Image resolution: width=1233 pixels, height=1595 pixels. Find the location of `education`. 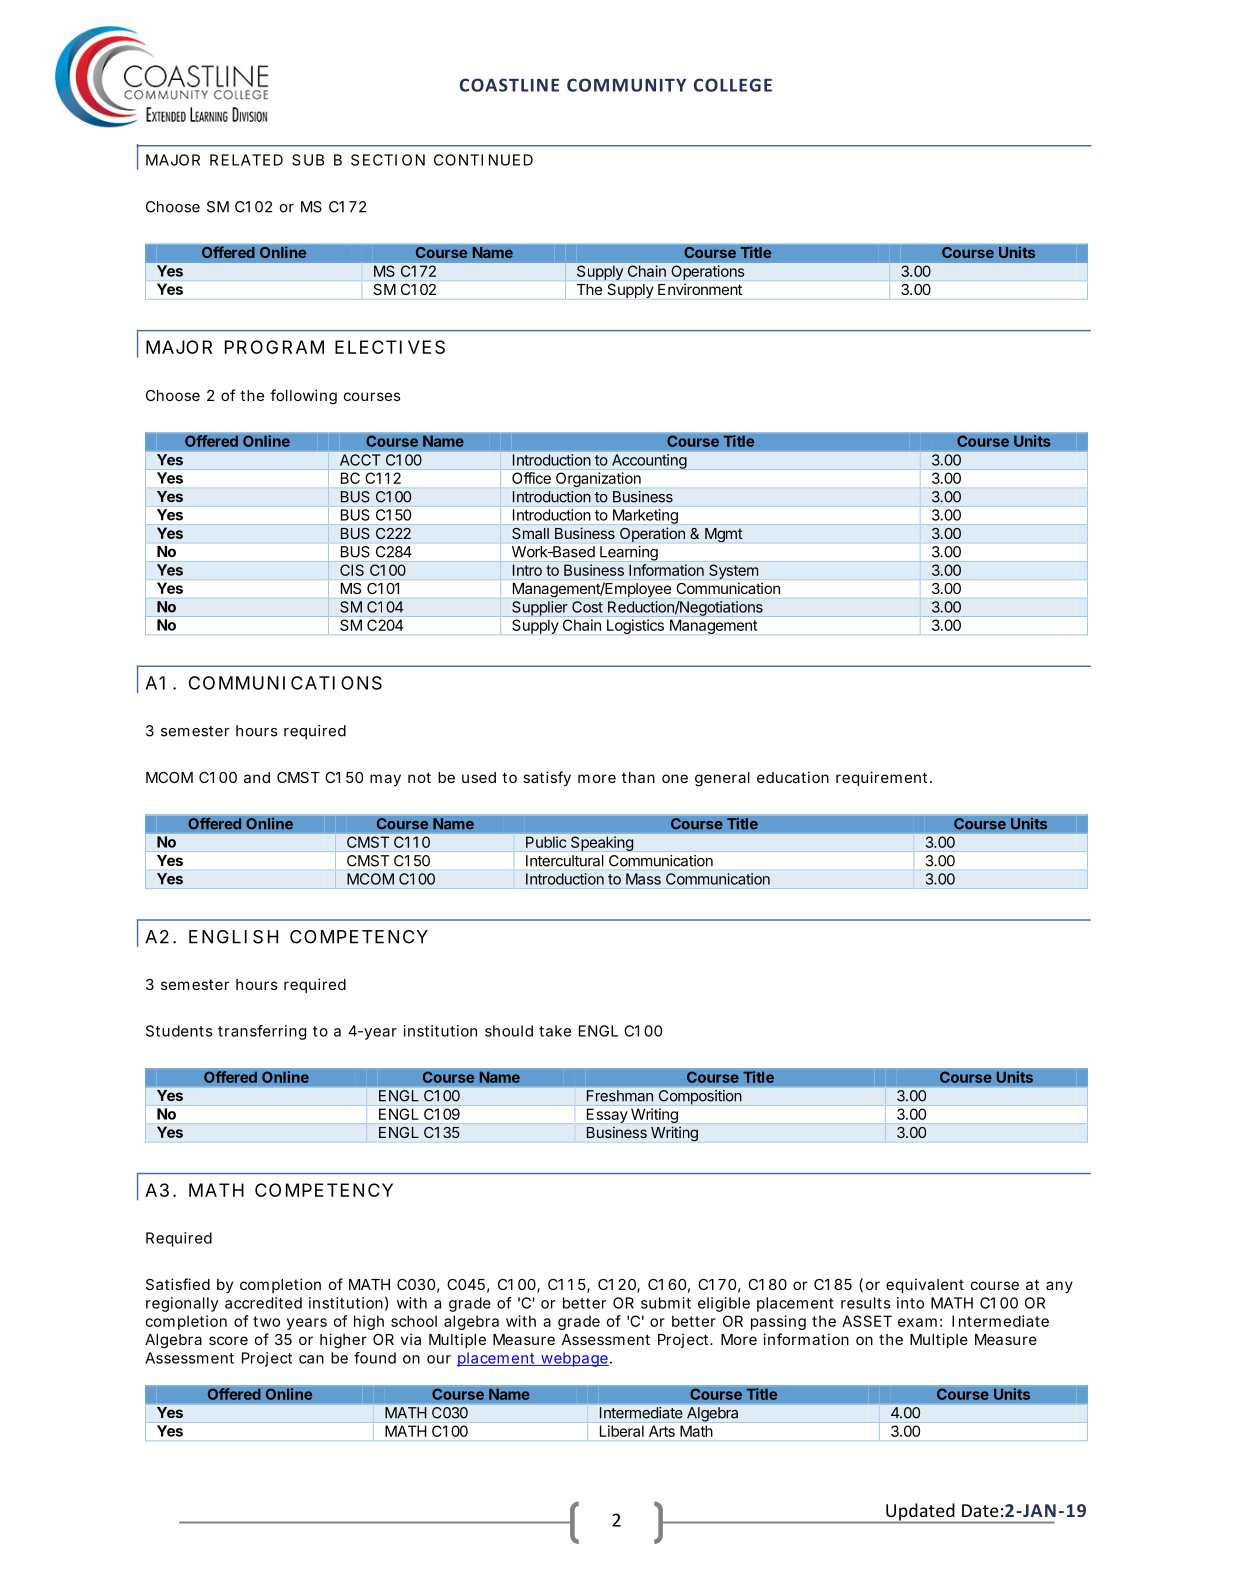

education is located at coordinates (793, 777).
